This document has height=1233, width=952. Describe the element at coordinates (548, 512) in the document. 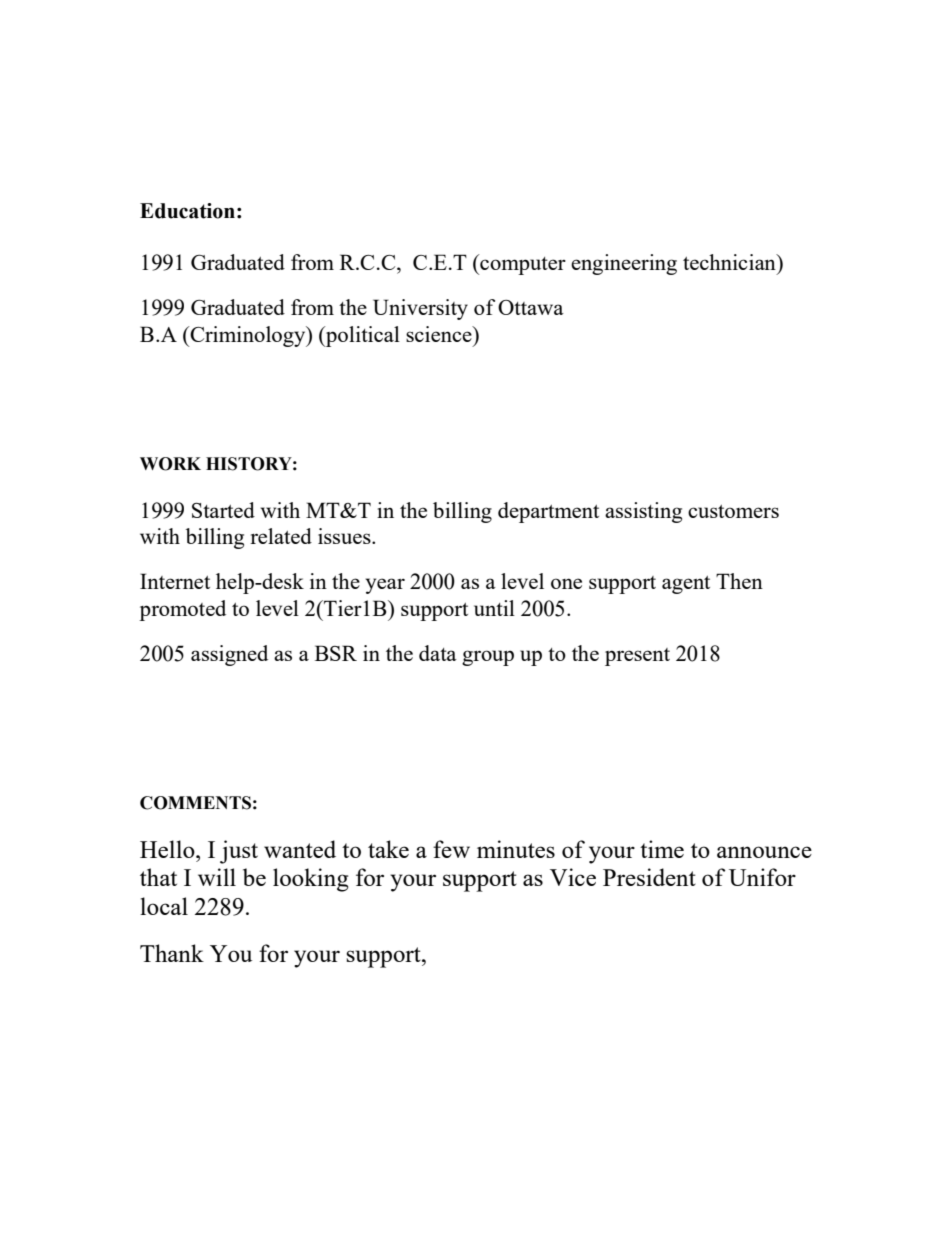

I see `department` at that location.
